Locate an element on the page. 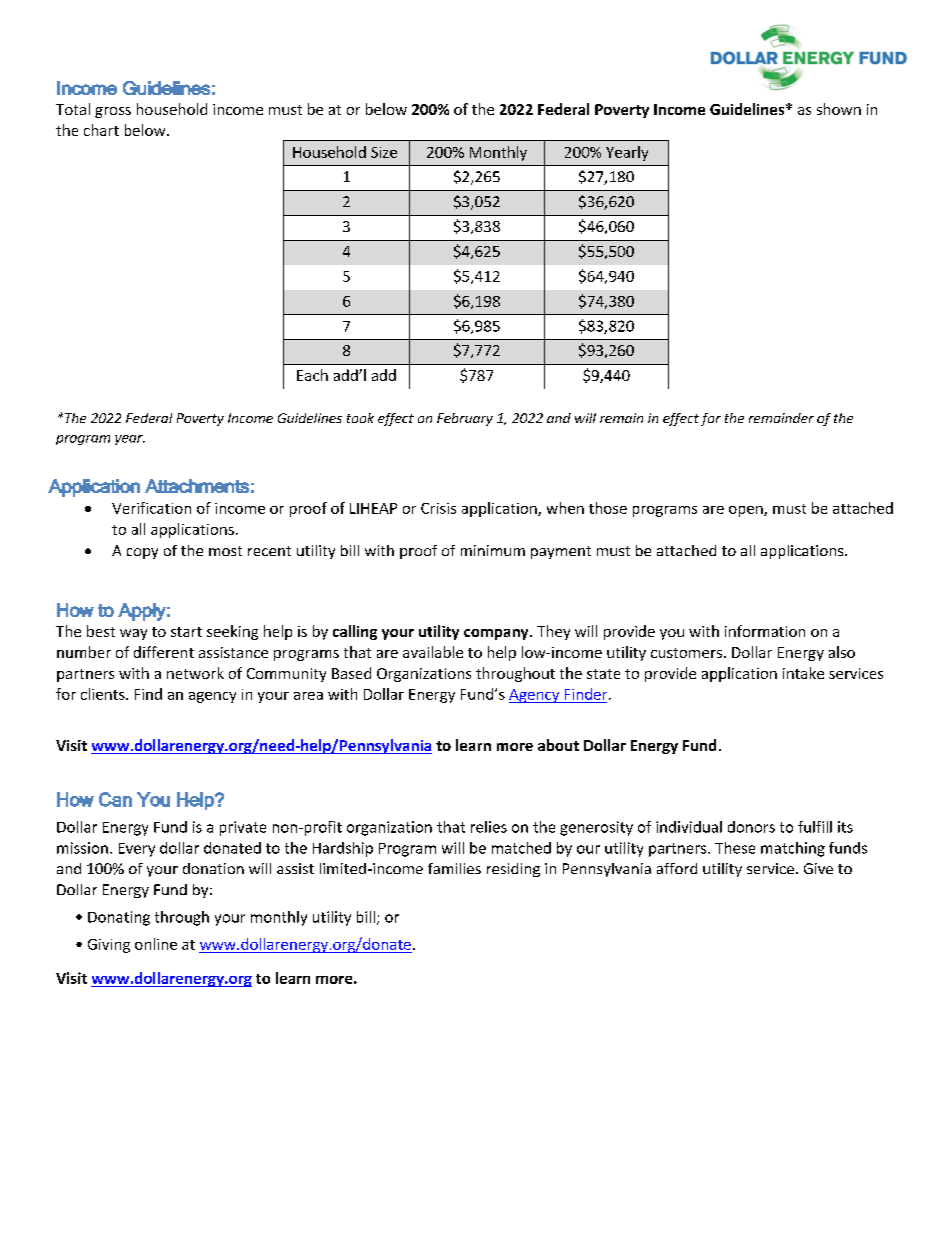 The height and width of the document is (1233, 952). information is located at coordinates (765, 631).
